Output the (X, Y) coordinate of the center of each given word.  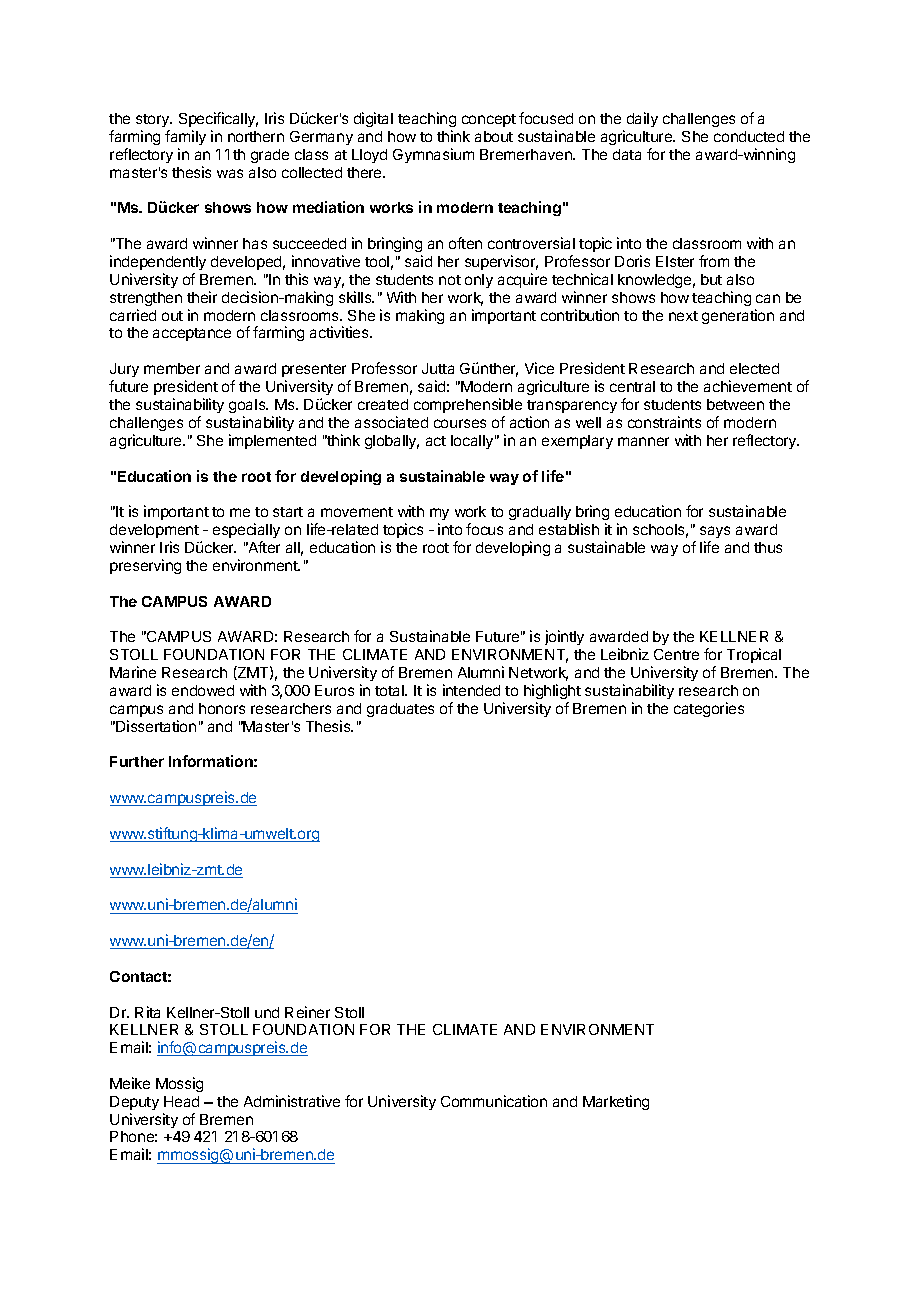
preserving (145, 566)
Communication (494, 1101)
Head (181, 1101)
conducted (749, 136)
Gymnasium (433, 155)
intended (471, 690)
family (185, 137)
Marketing (616, 1102)
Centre (676, 654)
